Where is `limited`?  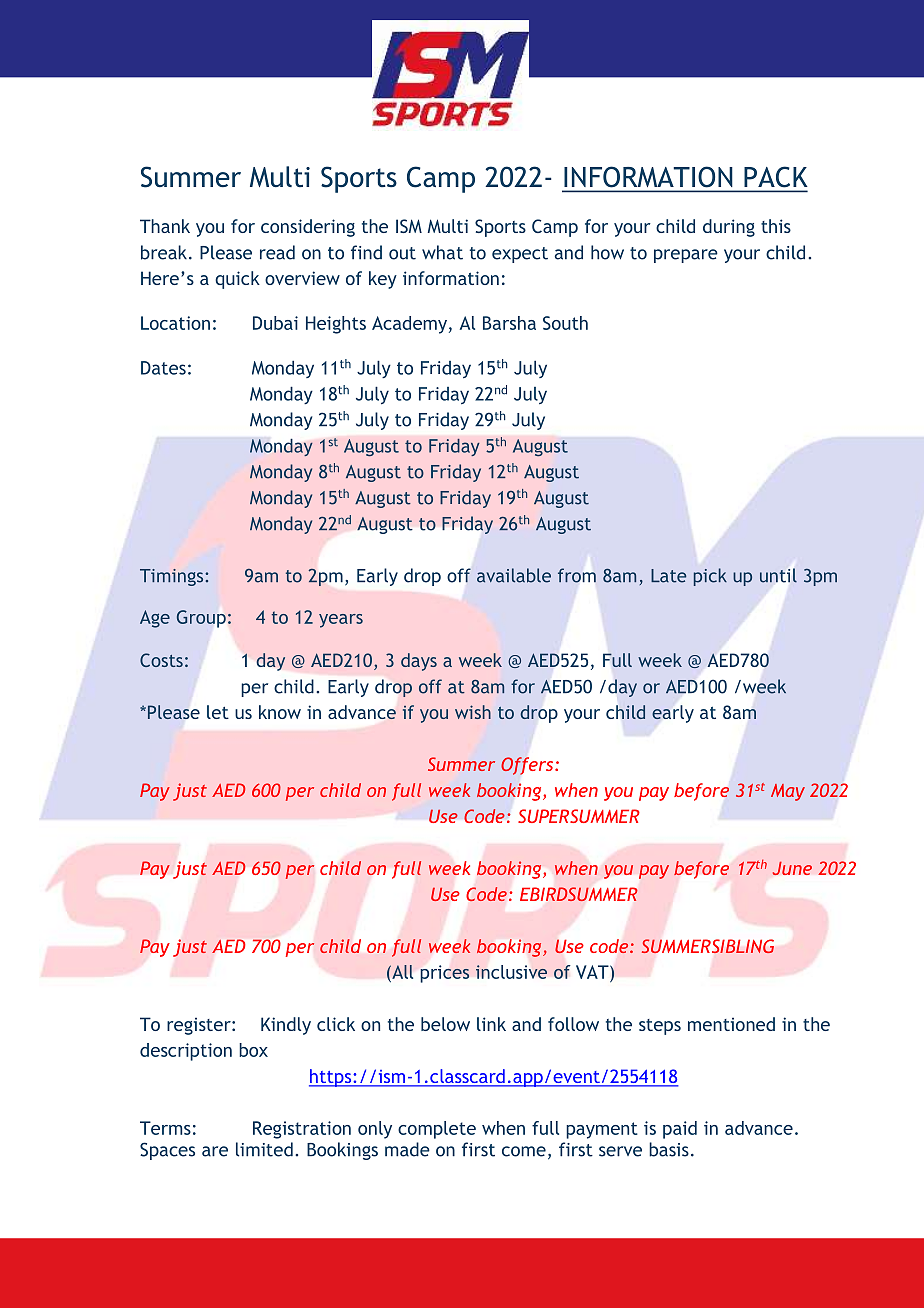
limited is located at coordinates (264, 1149).
